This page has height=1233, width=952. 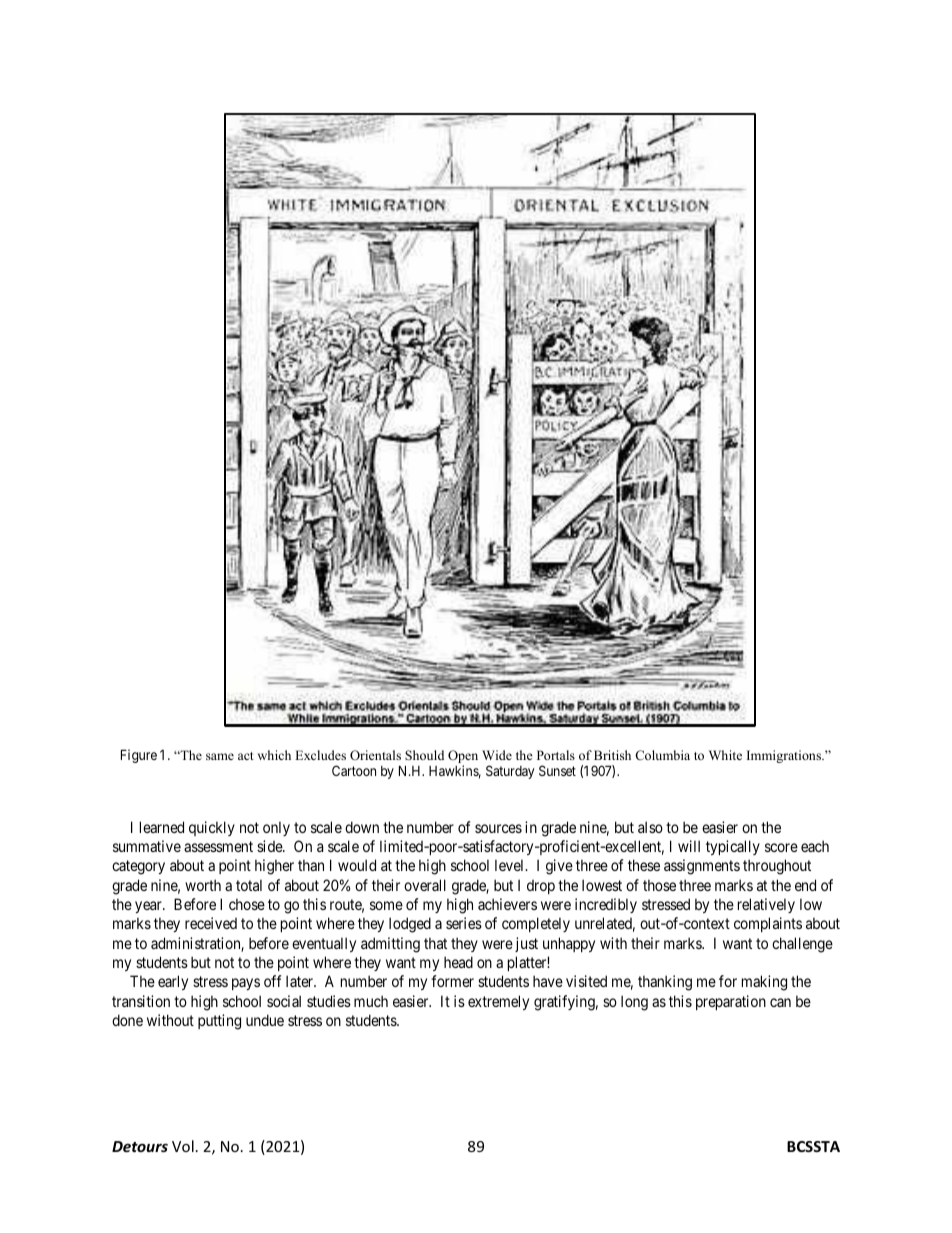 I want to click on preparation, so click(x=731, y=1002).
